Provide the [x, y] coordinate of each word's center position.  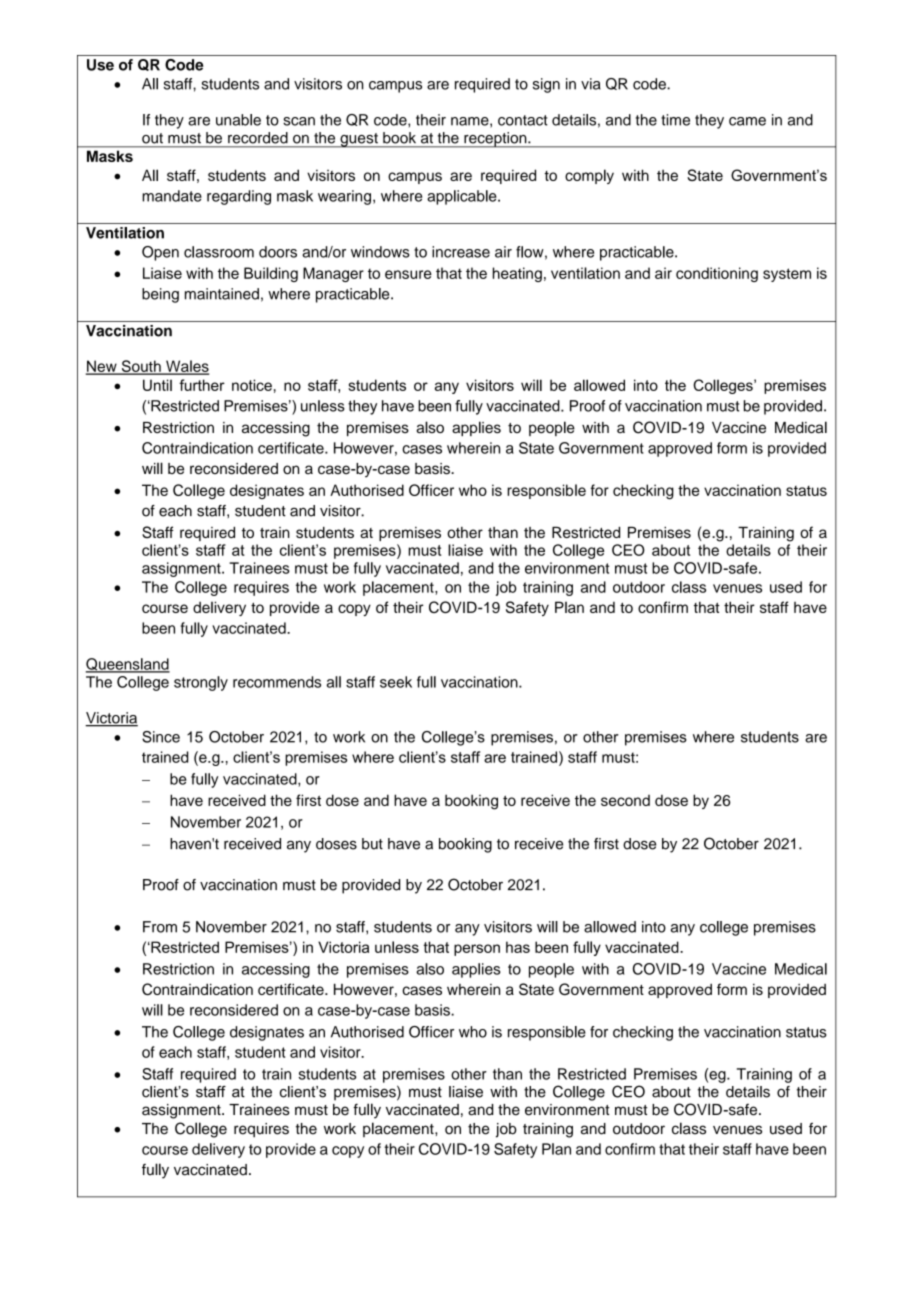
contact [522, 120]
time [675, 120]
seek [396, 682]
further [202, 385]
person [477, 950]
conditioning [717, 274]
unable [238, 120]
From [160, 927]
